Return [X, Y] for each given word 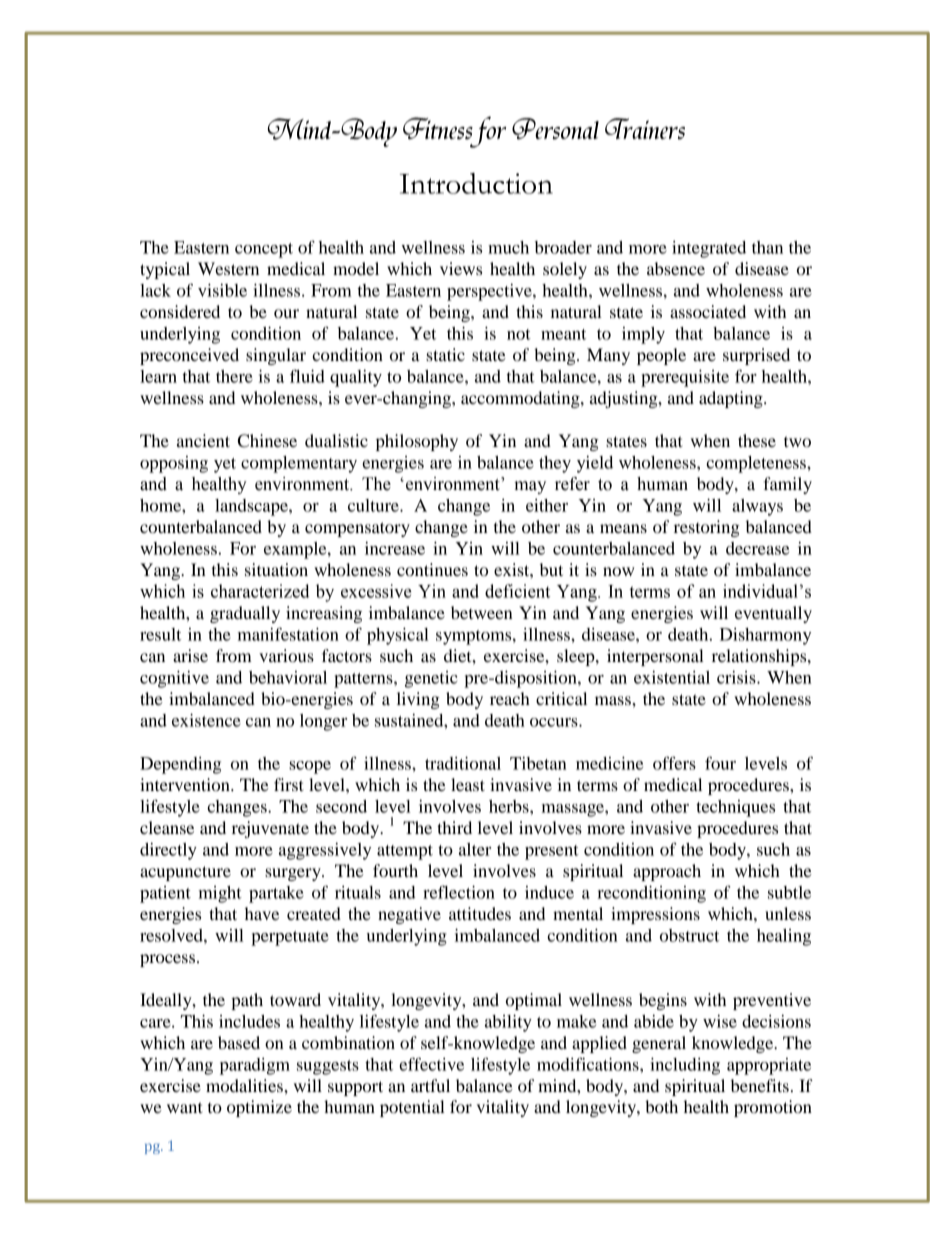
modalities [245, 1085]
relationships [760, 657]
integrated [709, 249]
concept [264, 250]
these [757, 440]
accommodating [521, 399]
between [482, 612]
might [220, 894]
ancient [203, 440]
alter [475, 849]
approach [667, 872]
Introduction [476, 183]
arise [190, 655]
